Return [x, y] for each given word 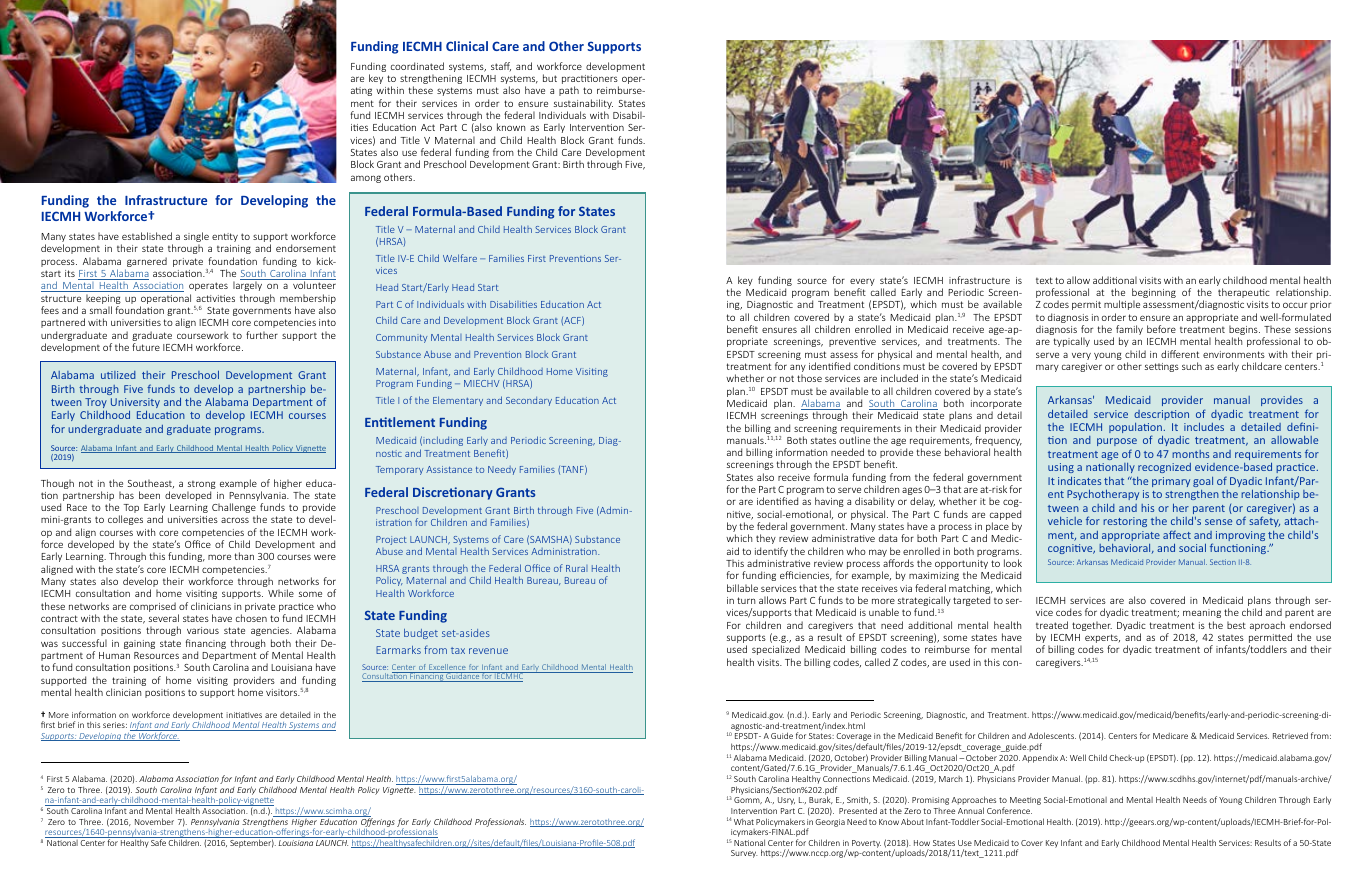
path [569, 91]
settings [1162, 367]
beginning [1154, 294]
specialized [776, 650]
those [809, 378]
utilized [118, 375]
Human [114, 655]
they [766, 539]
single [196, 238]
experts [1102, 640]
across [235, 520]
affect [1177, 534]
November [154, 821]
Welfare [460, 258]
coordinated [417, 66]
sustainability [582, 105]
